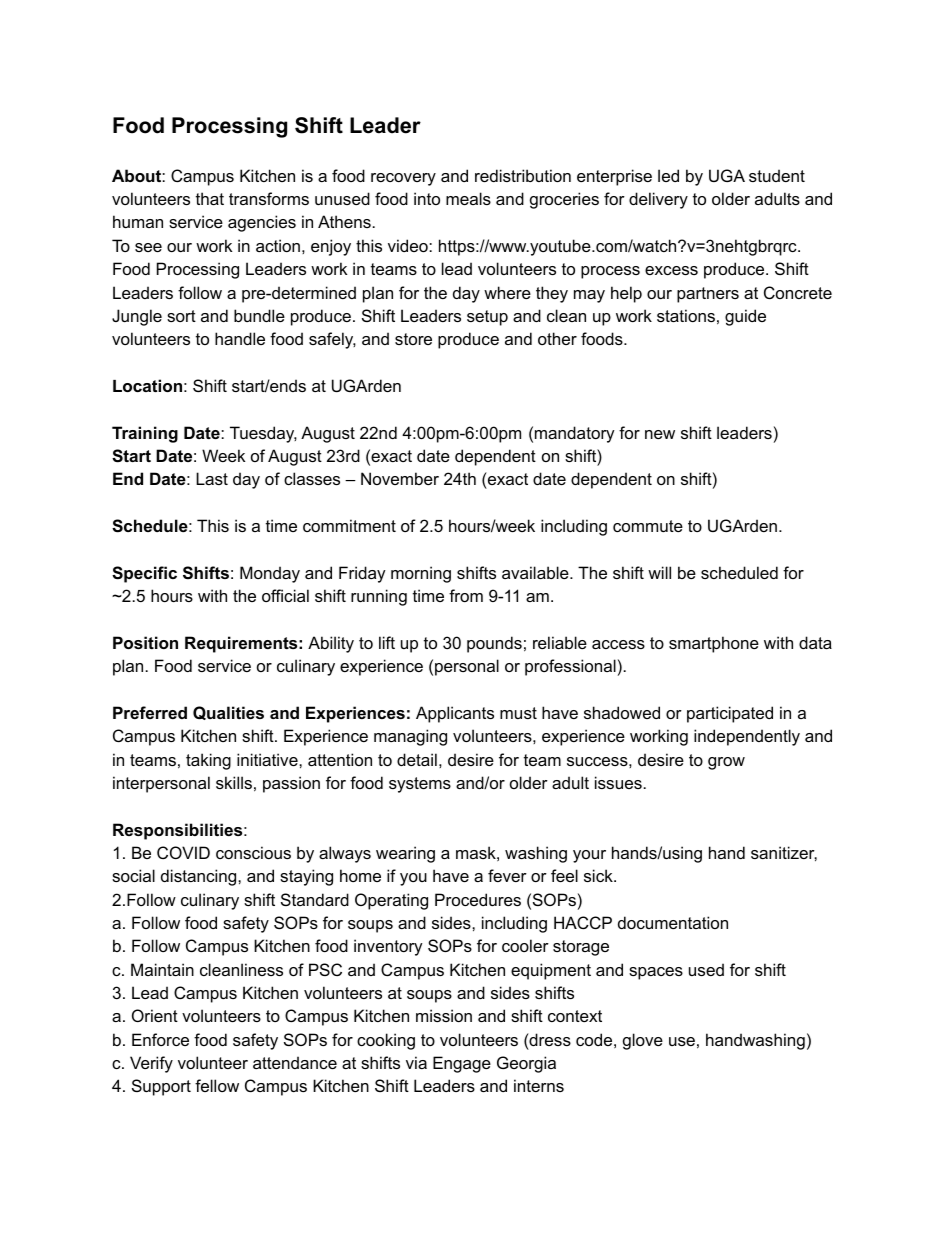 The width and height of the screenshot is (952, 1233). What do you see at coordinates (648, 526) in the screenshot?
I see `commute` at bounding box center [648, 526].
